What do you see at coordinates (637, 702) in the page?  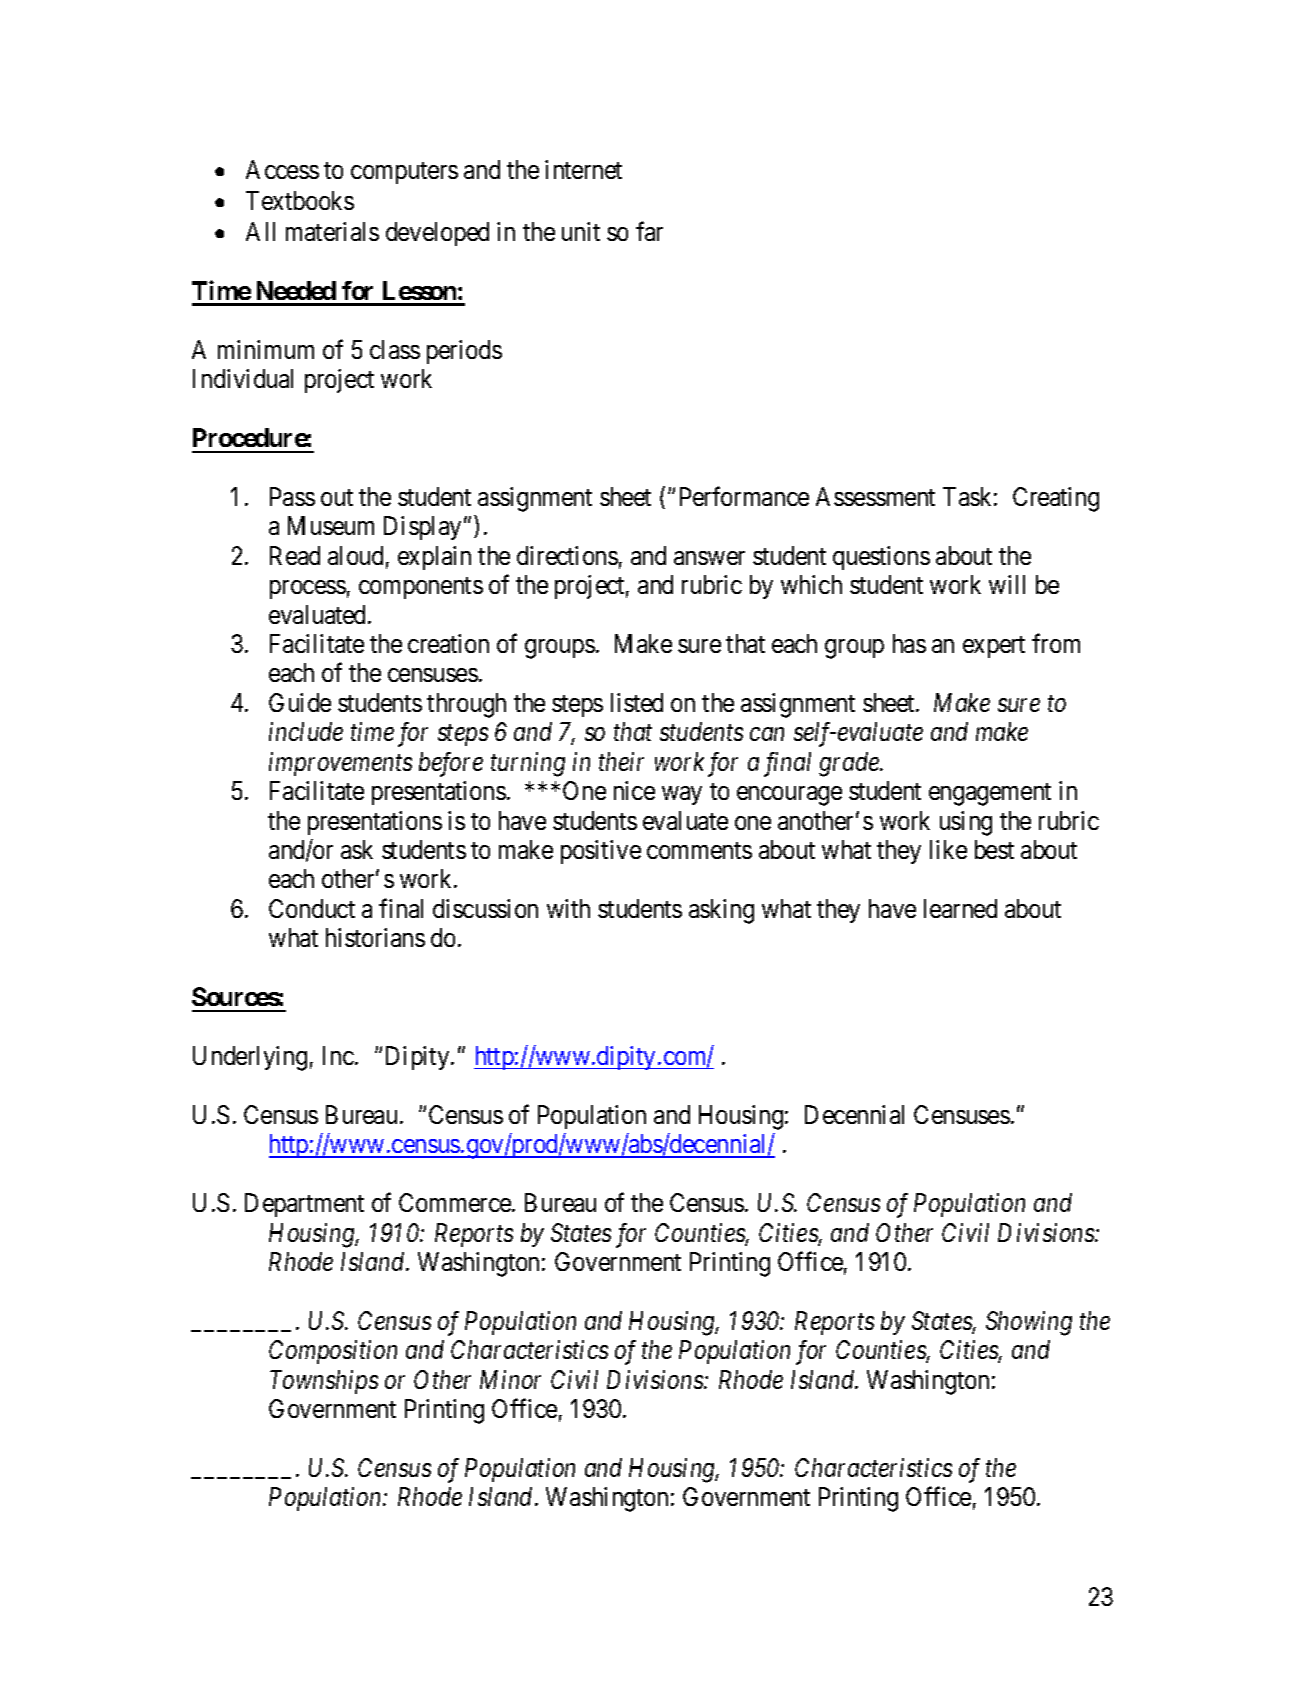 I see `listed` at bounding box center [637, 702].
